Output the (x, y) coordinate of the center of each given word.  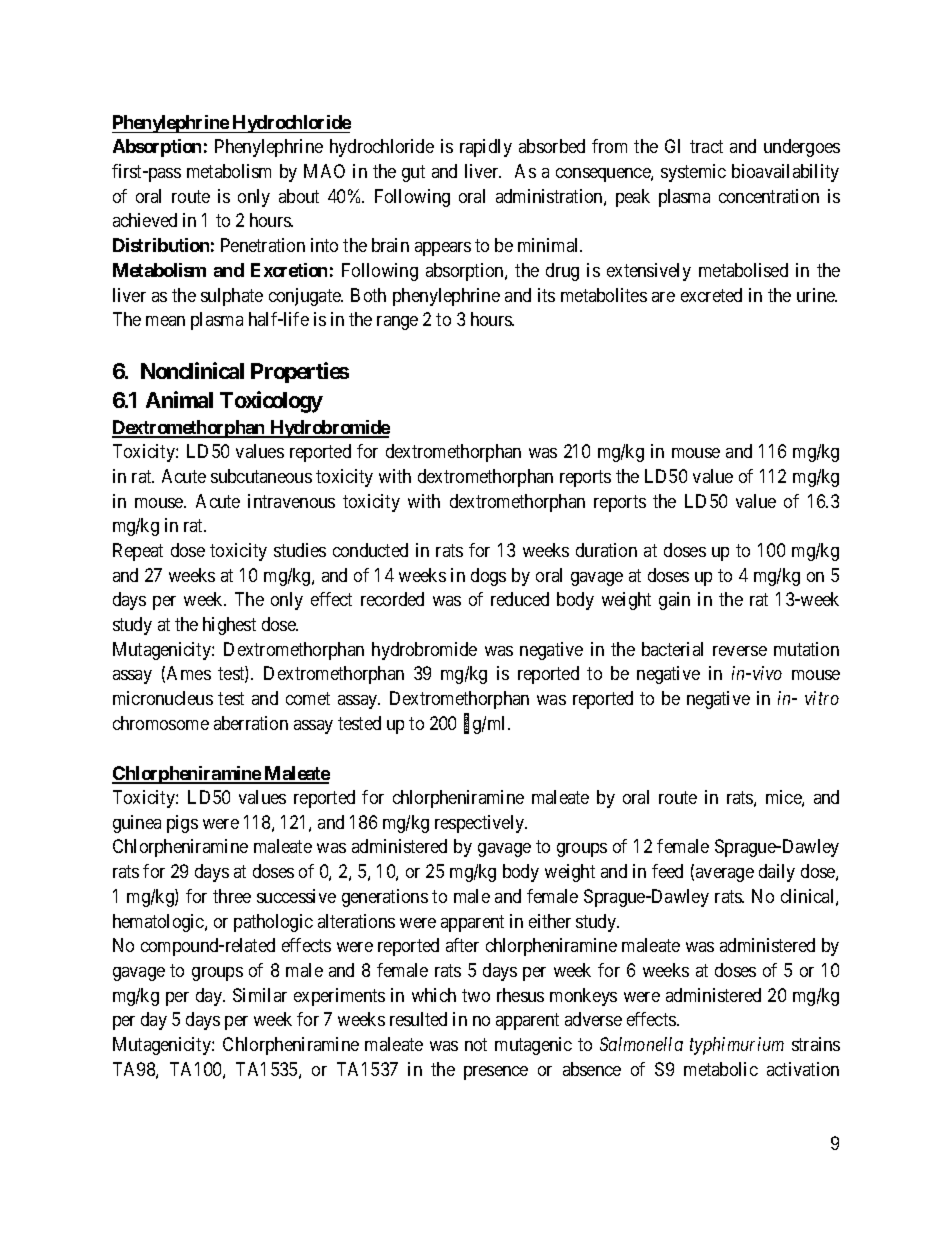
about (299, 196)
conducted (370, 550)
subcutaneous (261, 476)
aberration (251, 723)
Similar (260, 995)
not (476, 1044)
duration (606, 550)
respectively (481, 824)
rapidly (486, 148)
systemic (693, 173)
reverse (740, 651)
